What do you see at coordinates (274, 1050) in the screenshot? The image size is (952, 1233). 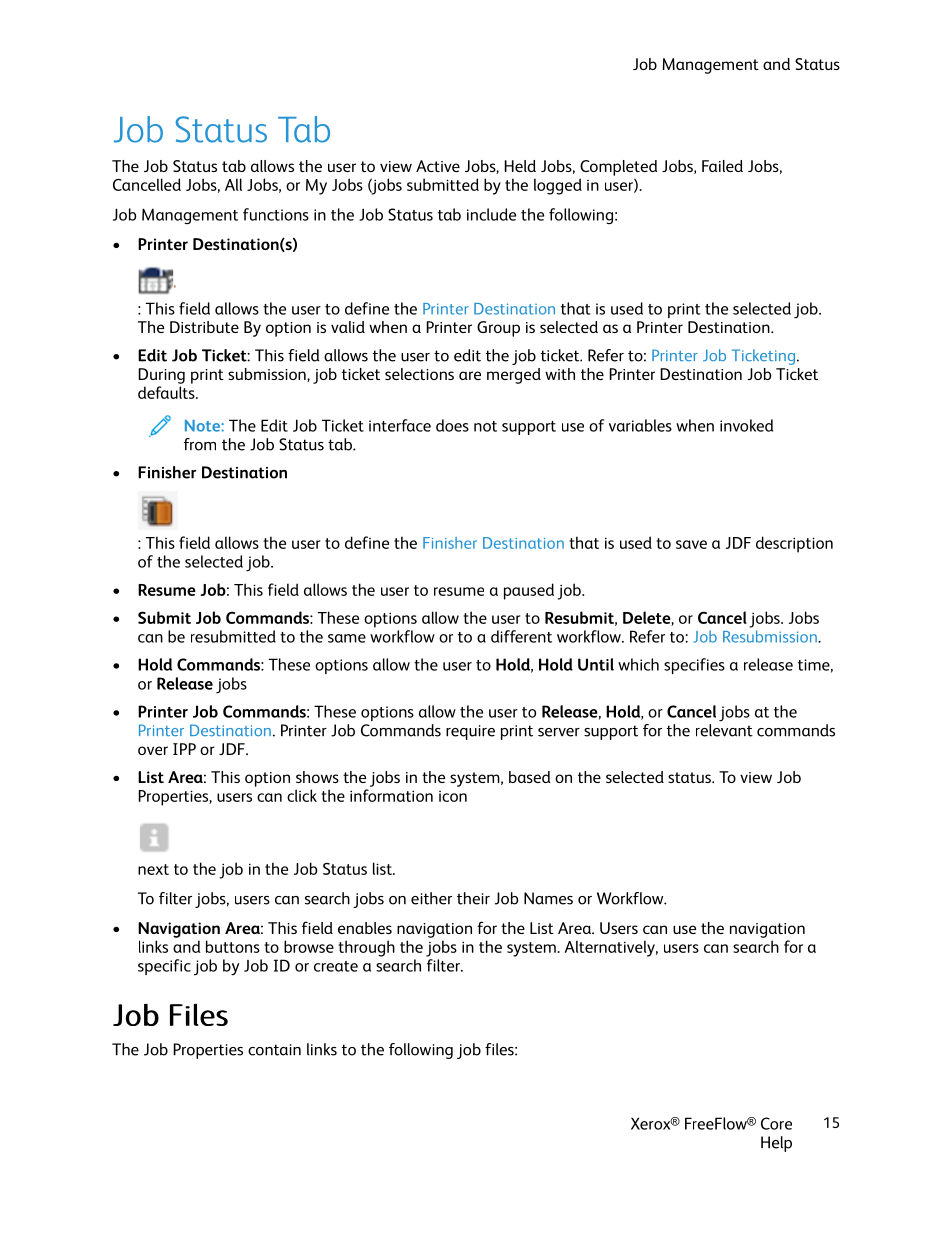 I see `contain` at bounding box center [274, 1050].
